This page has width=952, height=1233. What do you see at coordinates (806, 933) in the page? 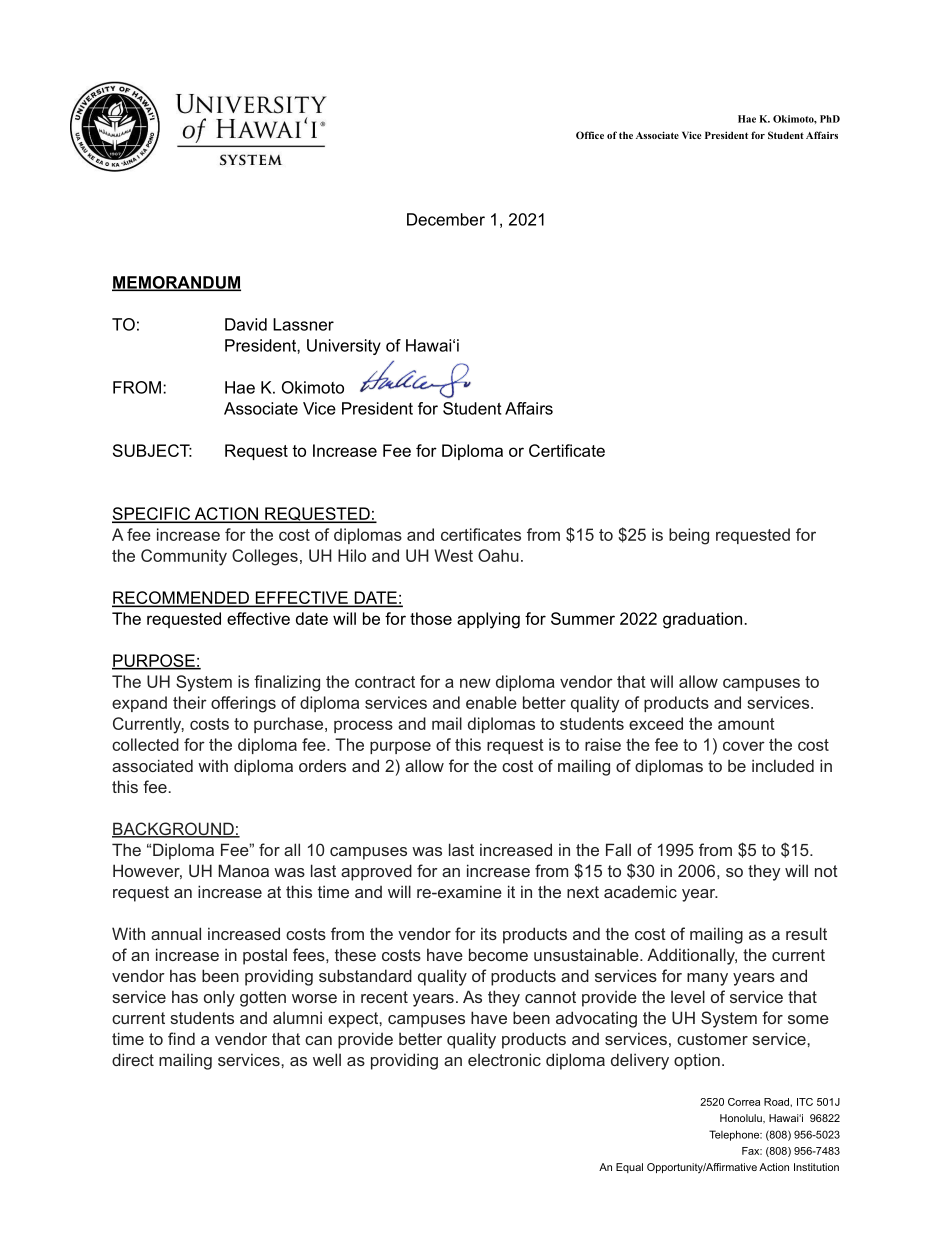
I see `result` at bounding box center [806, 933].
